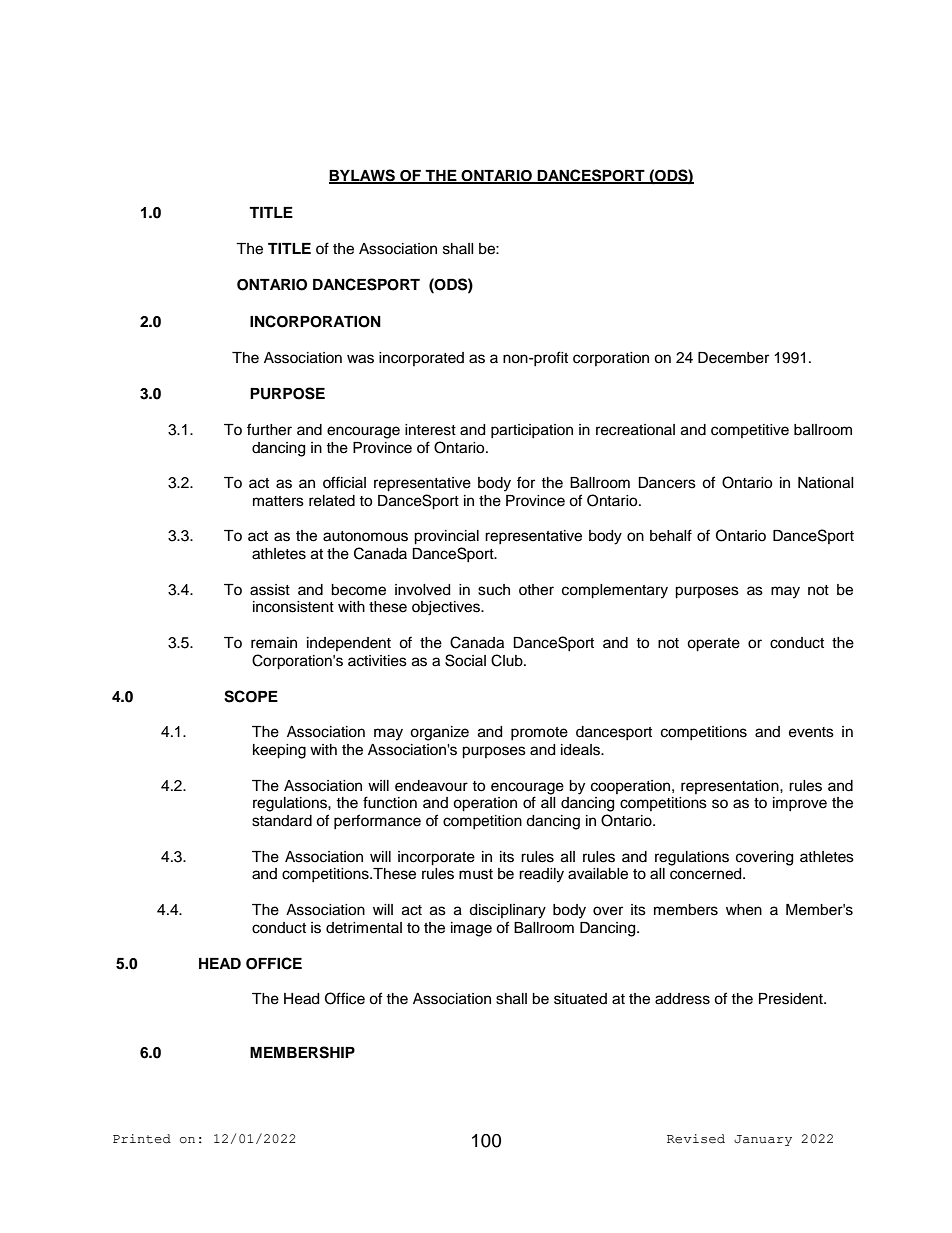 The image size is (952, 1233). I want to click on situated, so click(580, 999).
